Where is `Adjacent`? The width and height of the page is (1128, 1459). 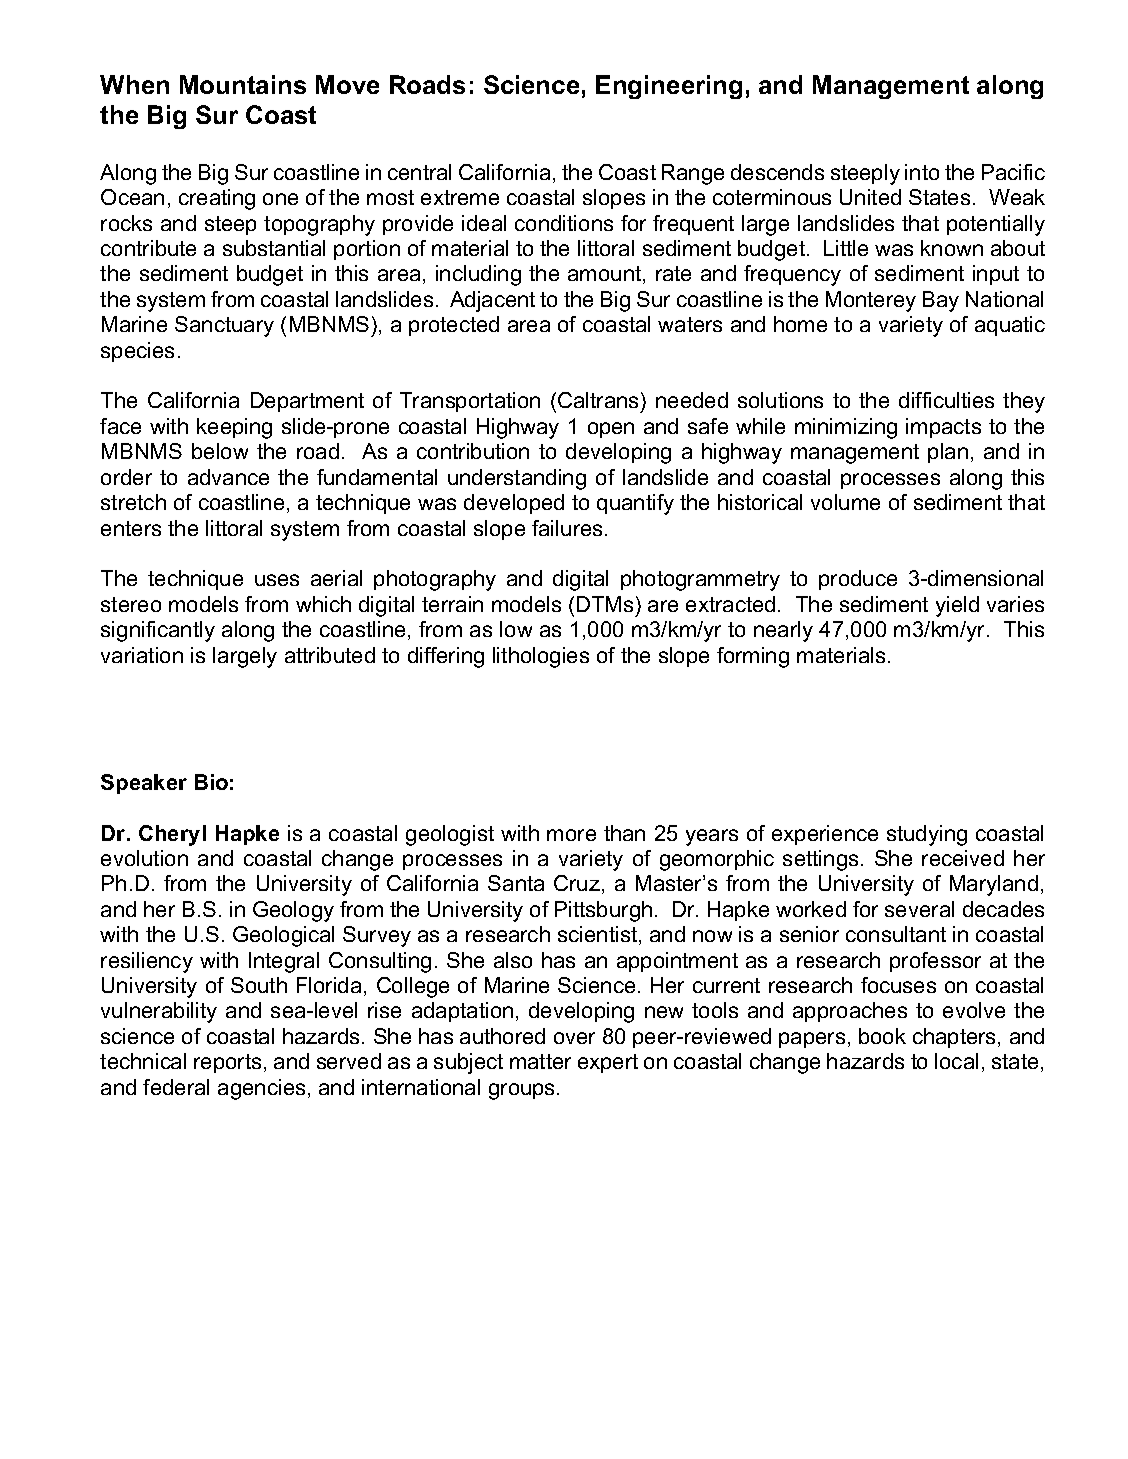 Adjacent is located at coordinates (492, 301).
